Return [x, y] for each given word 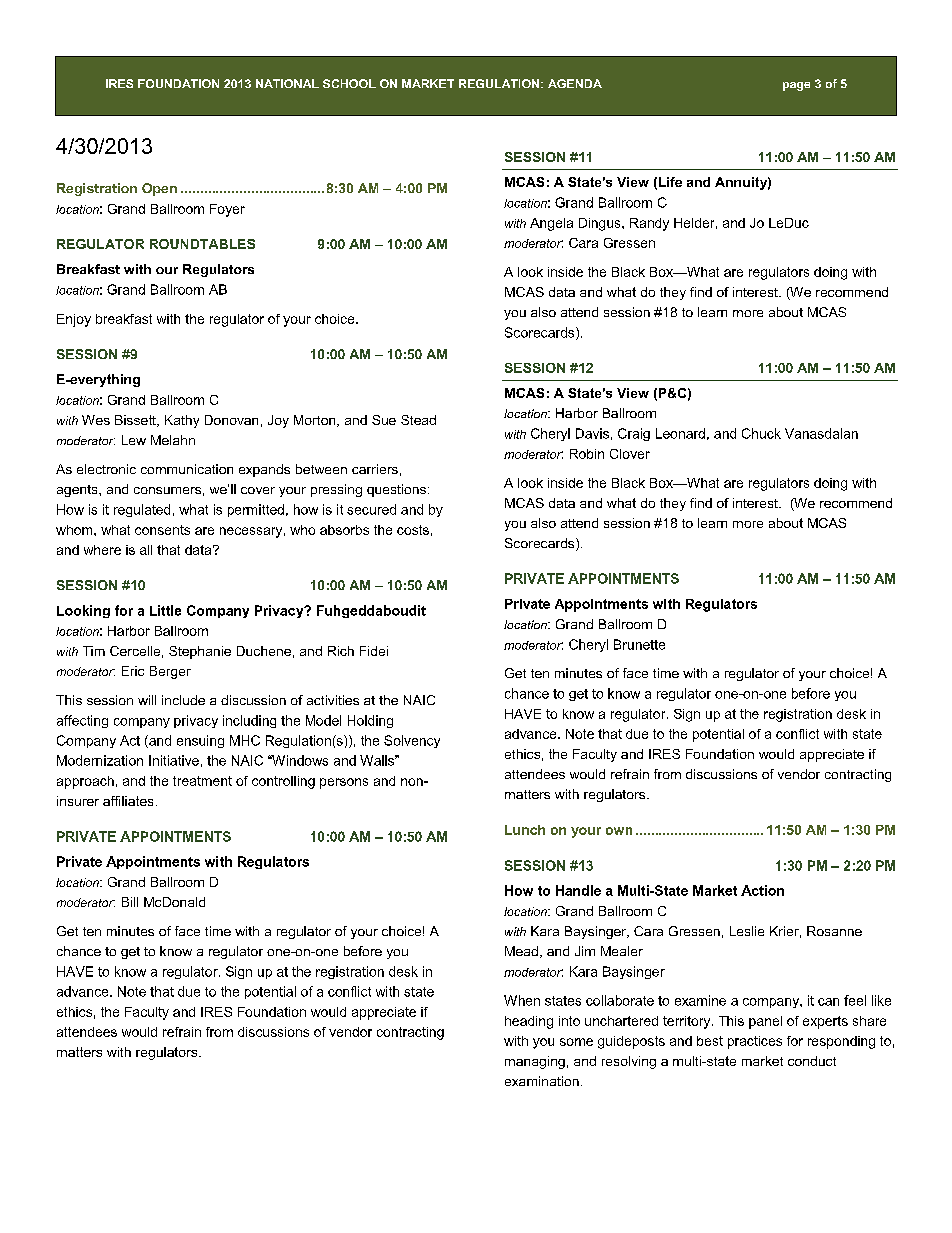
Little [165, 610]
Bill [130, 902]
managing [535, 1062]
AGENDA [575, 83]
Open [159, 189]
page [796, 86]
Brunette [639, 644]
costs [413, 530]
